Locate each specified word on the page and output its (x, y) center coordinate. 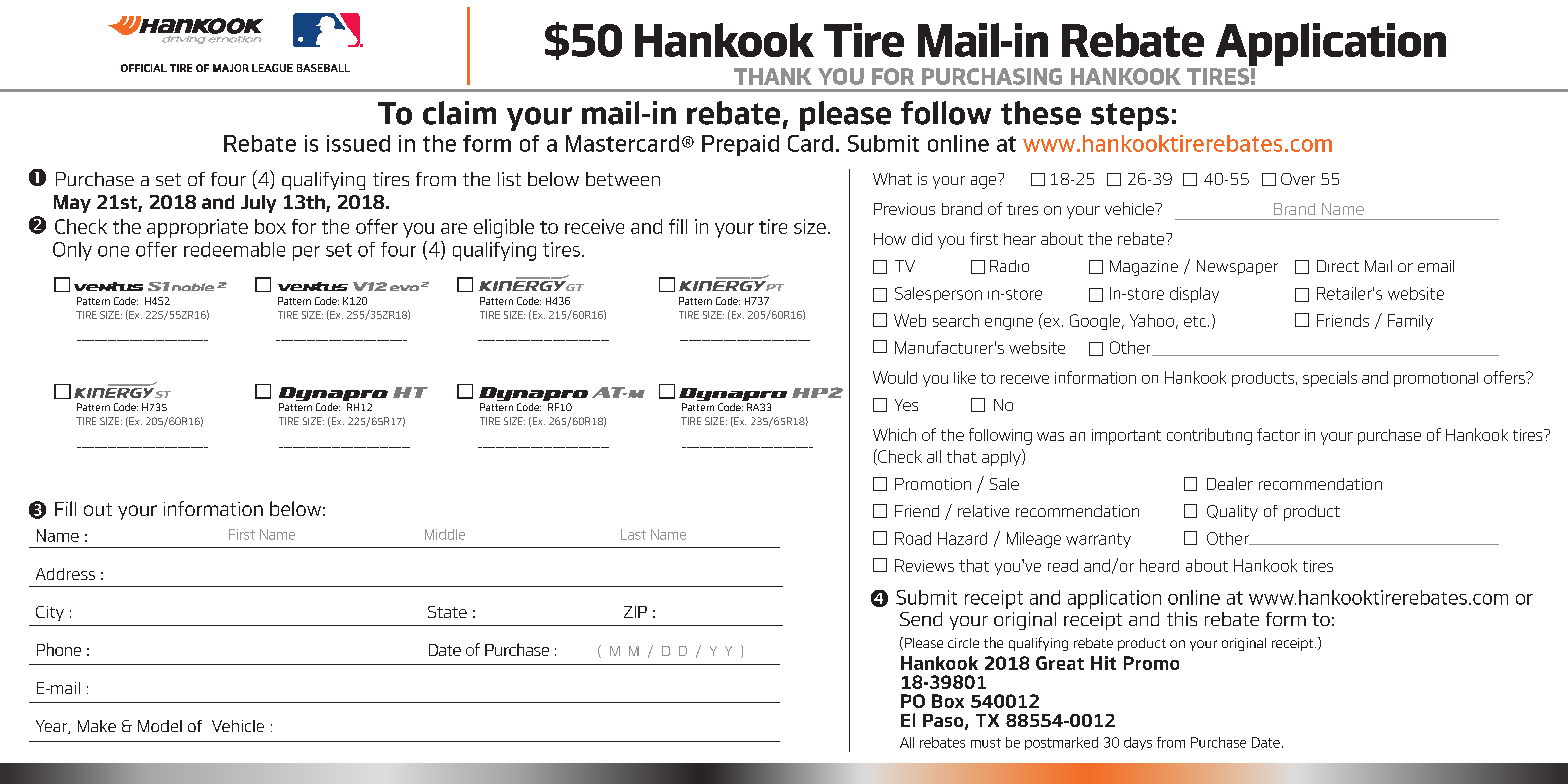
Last (633, 534)
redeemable (234, 249)
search (956, 320)
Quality (1232, 513)
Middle (445, 534)
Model (160, 726)
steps (1130, 117)
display (1194, 295)
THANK (773, 76)
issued (358, 143)
